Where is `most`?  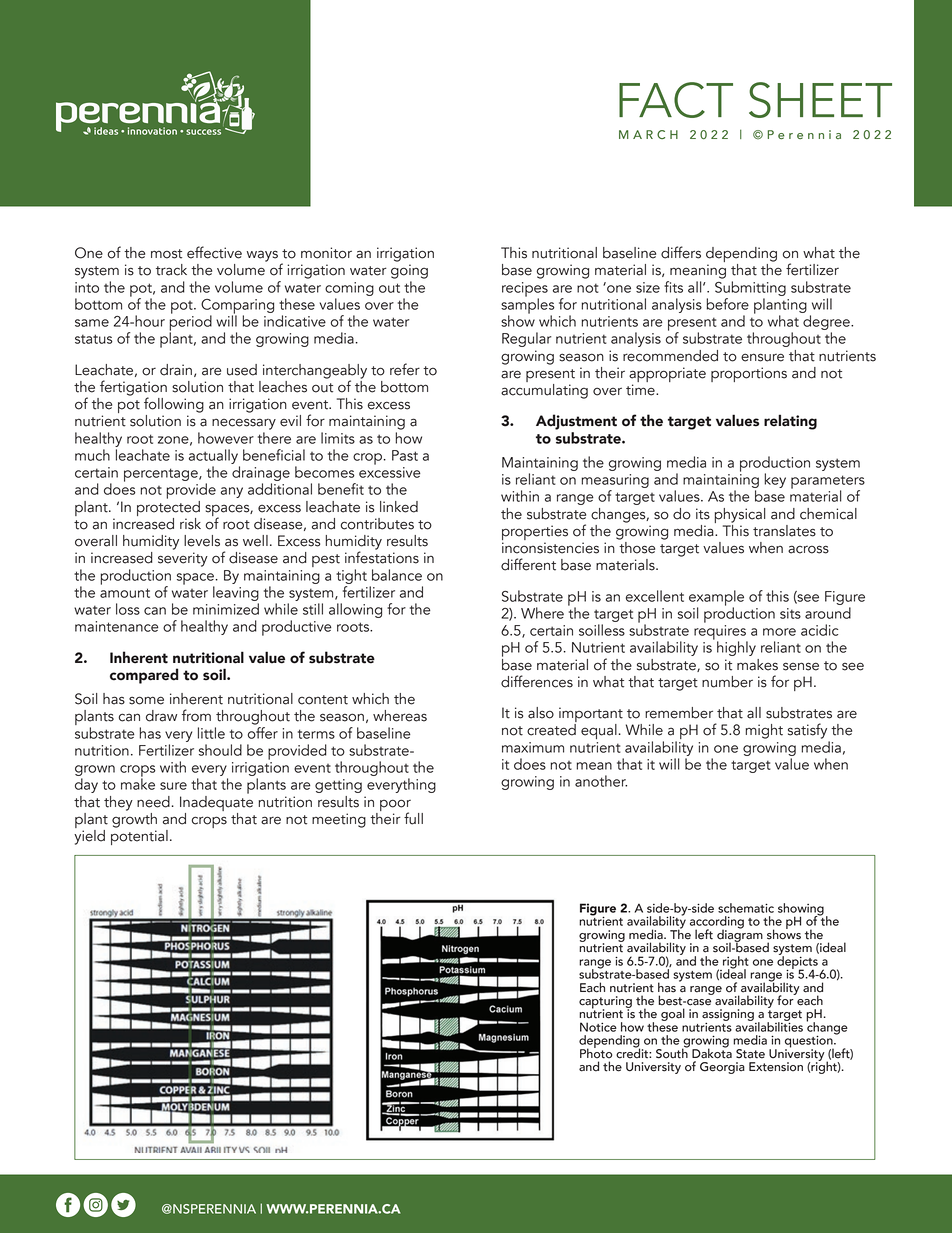 most is located at coordinates (166, 254).
